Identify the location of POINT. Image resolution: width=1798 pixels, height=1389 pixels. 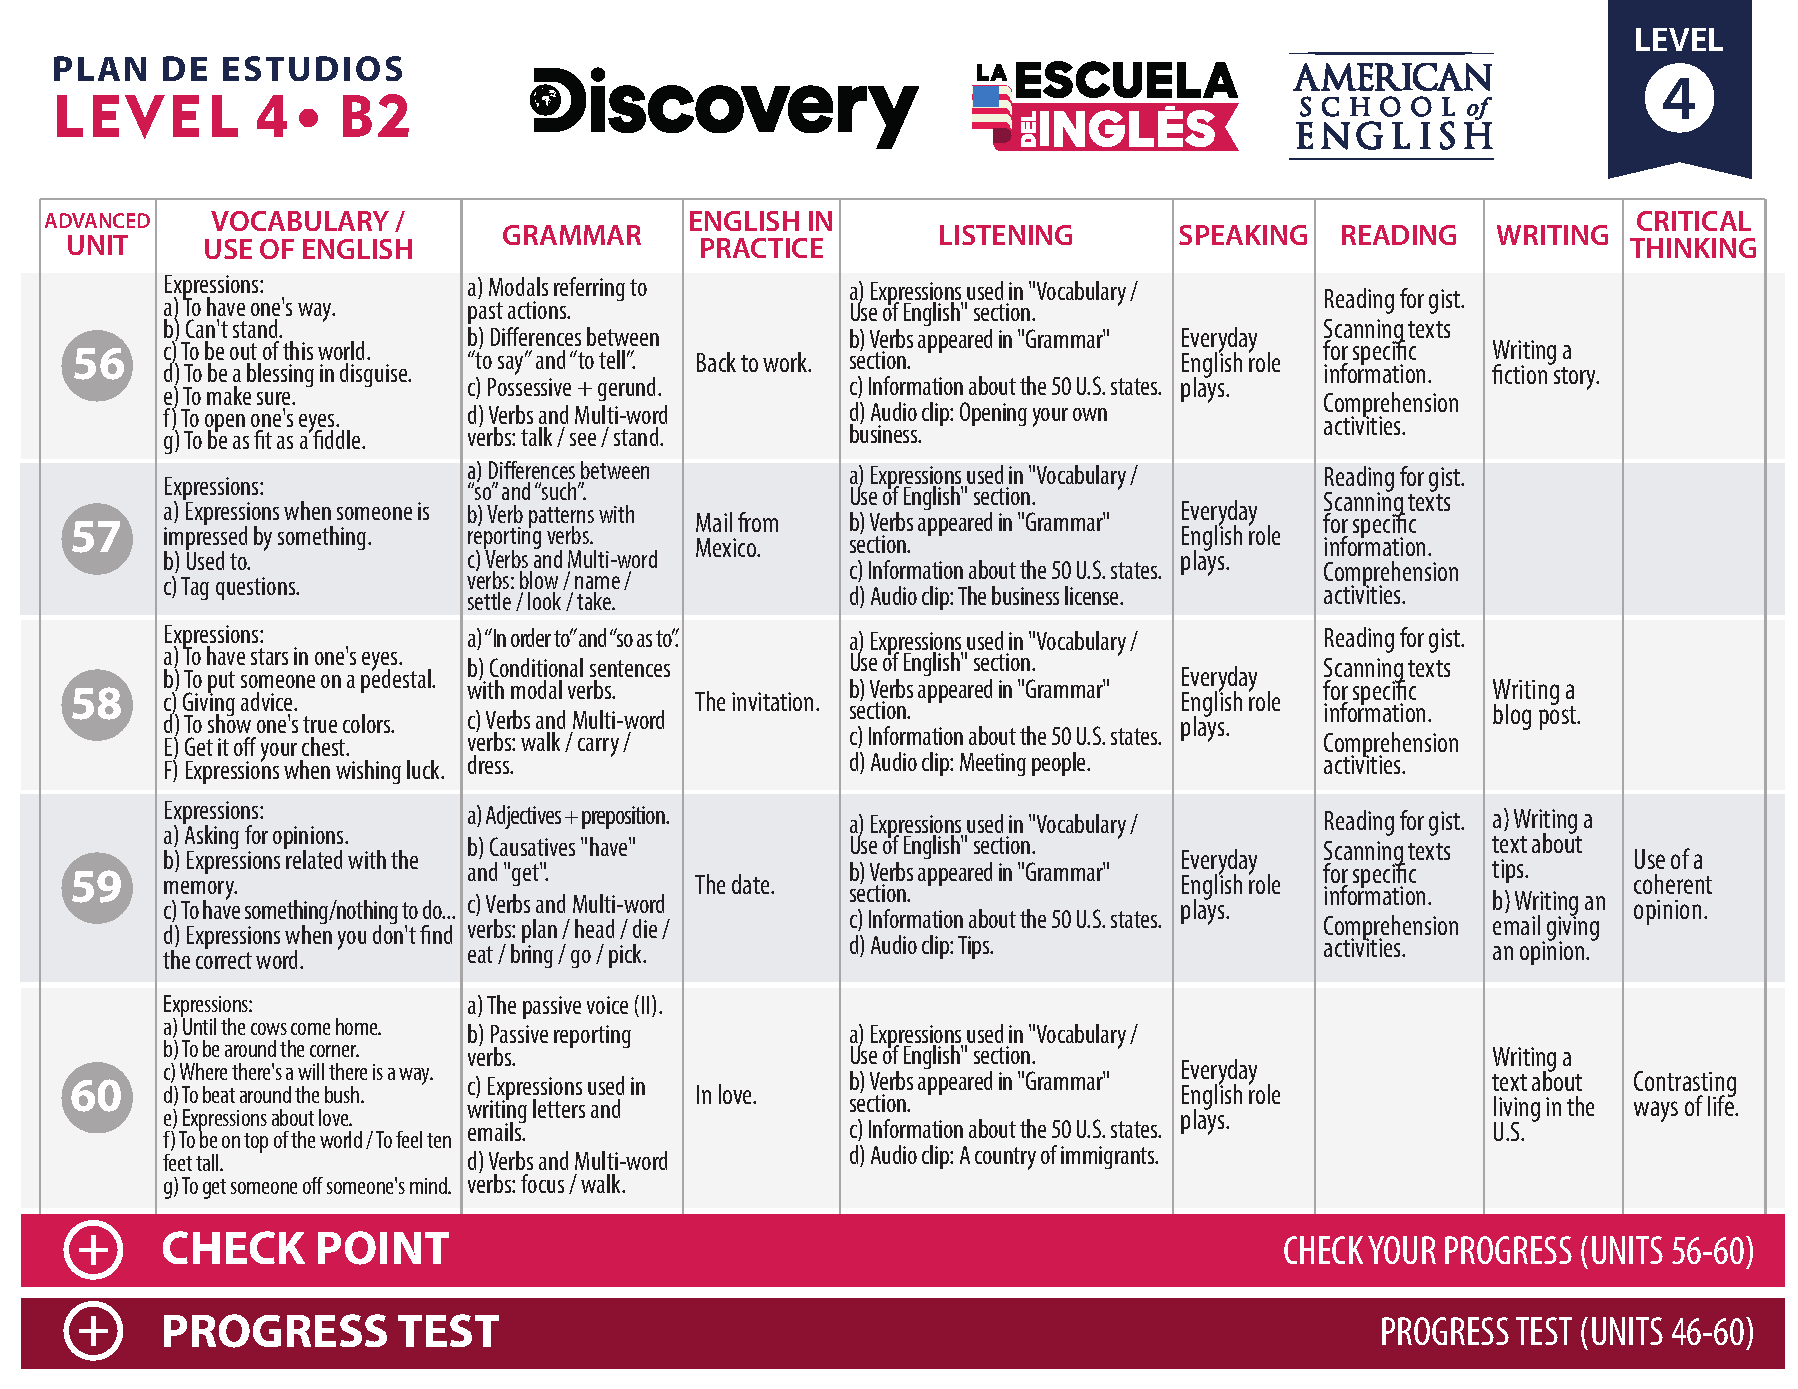
(383, 1248).
